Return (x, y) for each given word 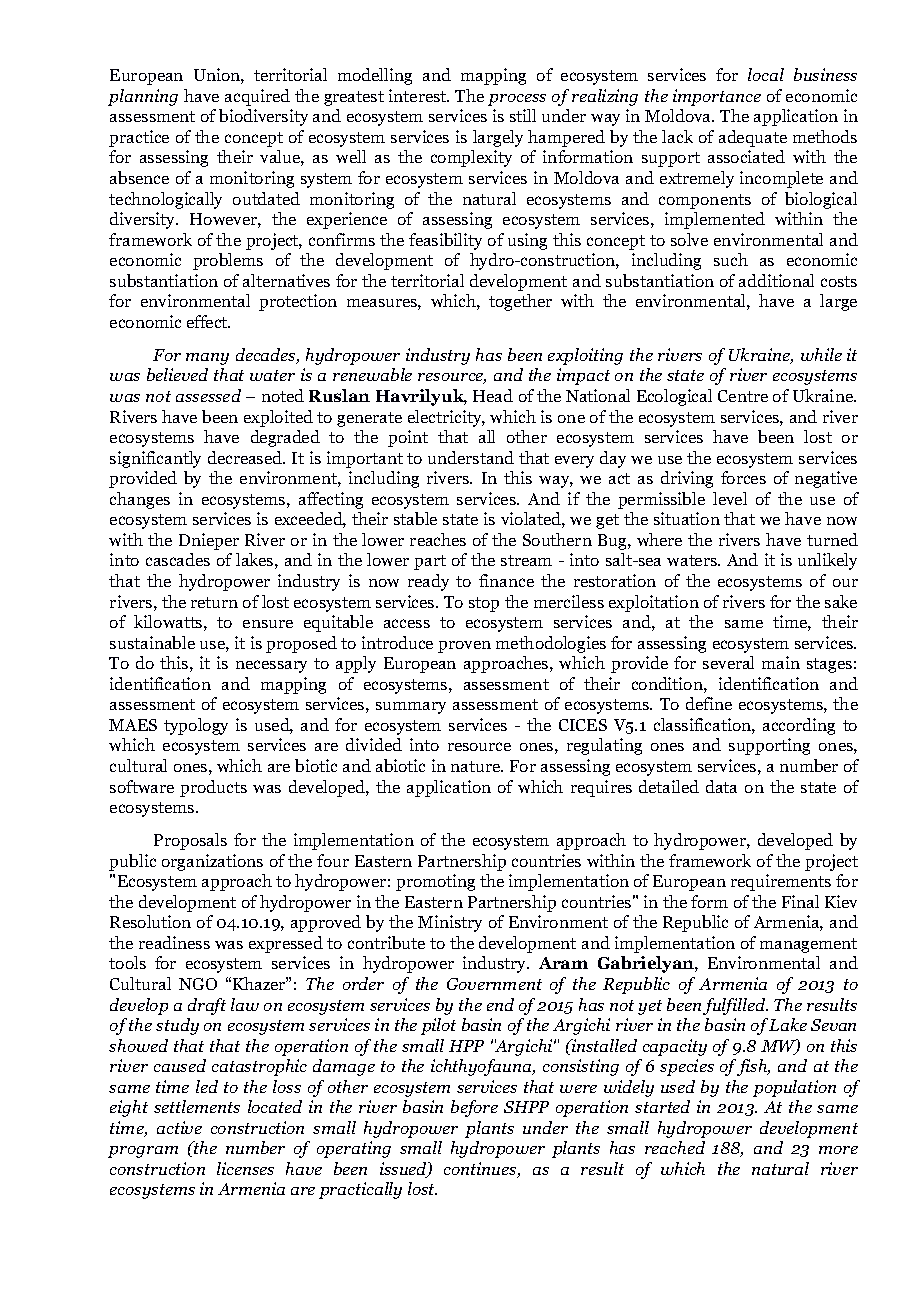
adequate (753, 138)
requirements (781, 882)
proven (464, 647)
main (781, 662)
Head (493, 395)
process (517, 100)
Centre (743, 396)
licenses (245, 1168)
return (214, 602)
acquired (257, 97)
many (207, 359)
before (474, 1108)
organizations (212, 862)
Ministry (450, 923)
